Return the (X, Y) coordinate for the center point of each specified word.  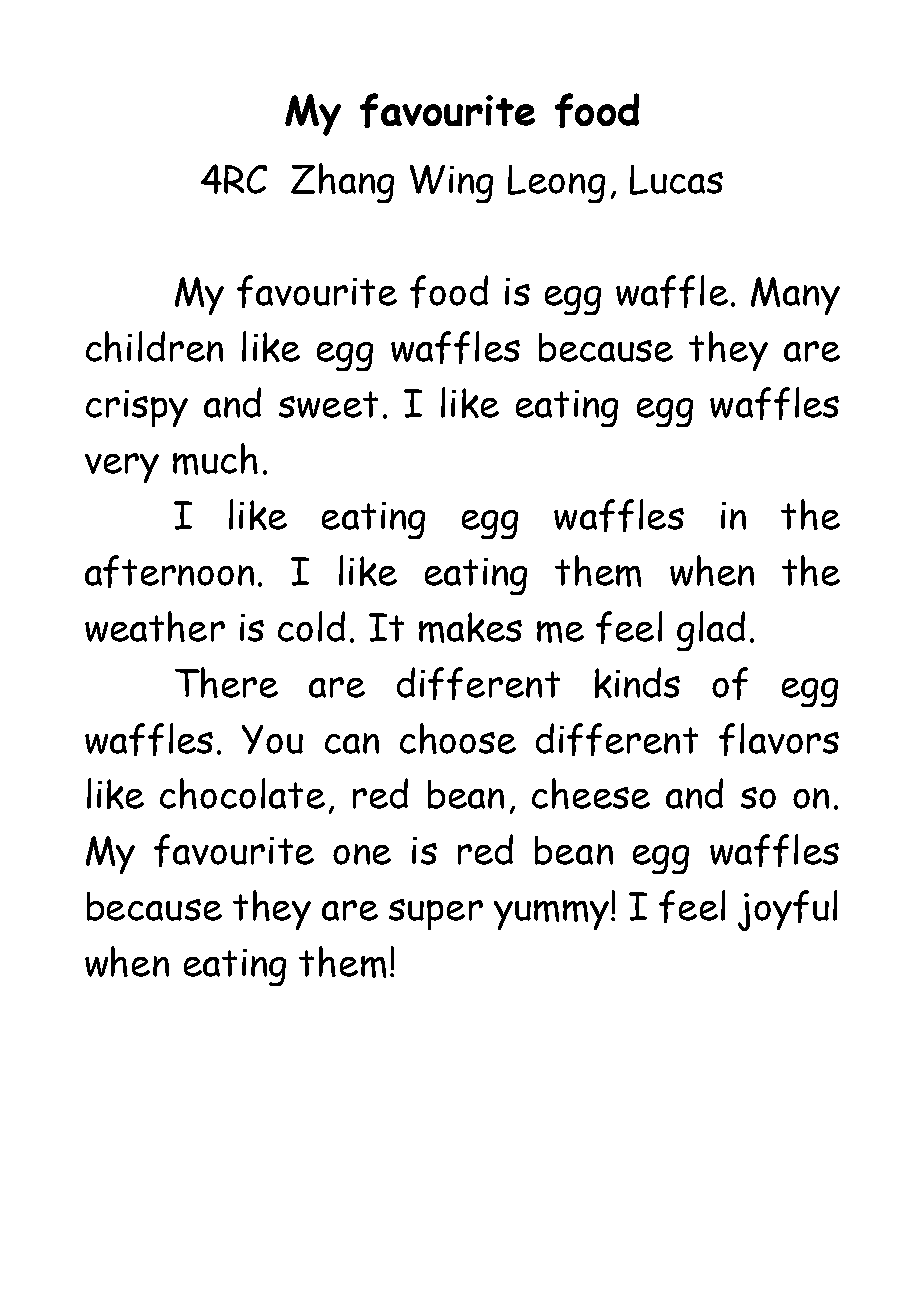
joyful (787, 910)
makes (470, 627)
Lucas (676, 180)
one (362, 854)
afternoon (169, 571)
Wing (451, 184)
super (436, 914)
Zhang (342, 183)
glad (711, 631)
